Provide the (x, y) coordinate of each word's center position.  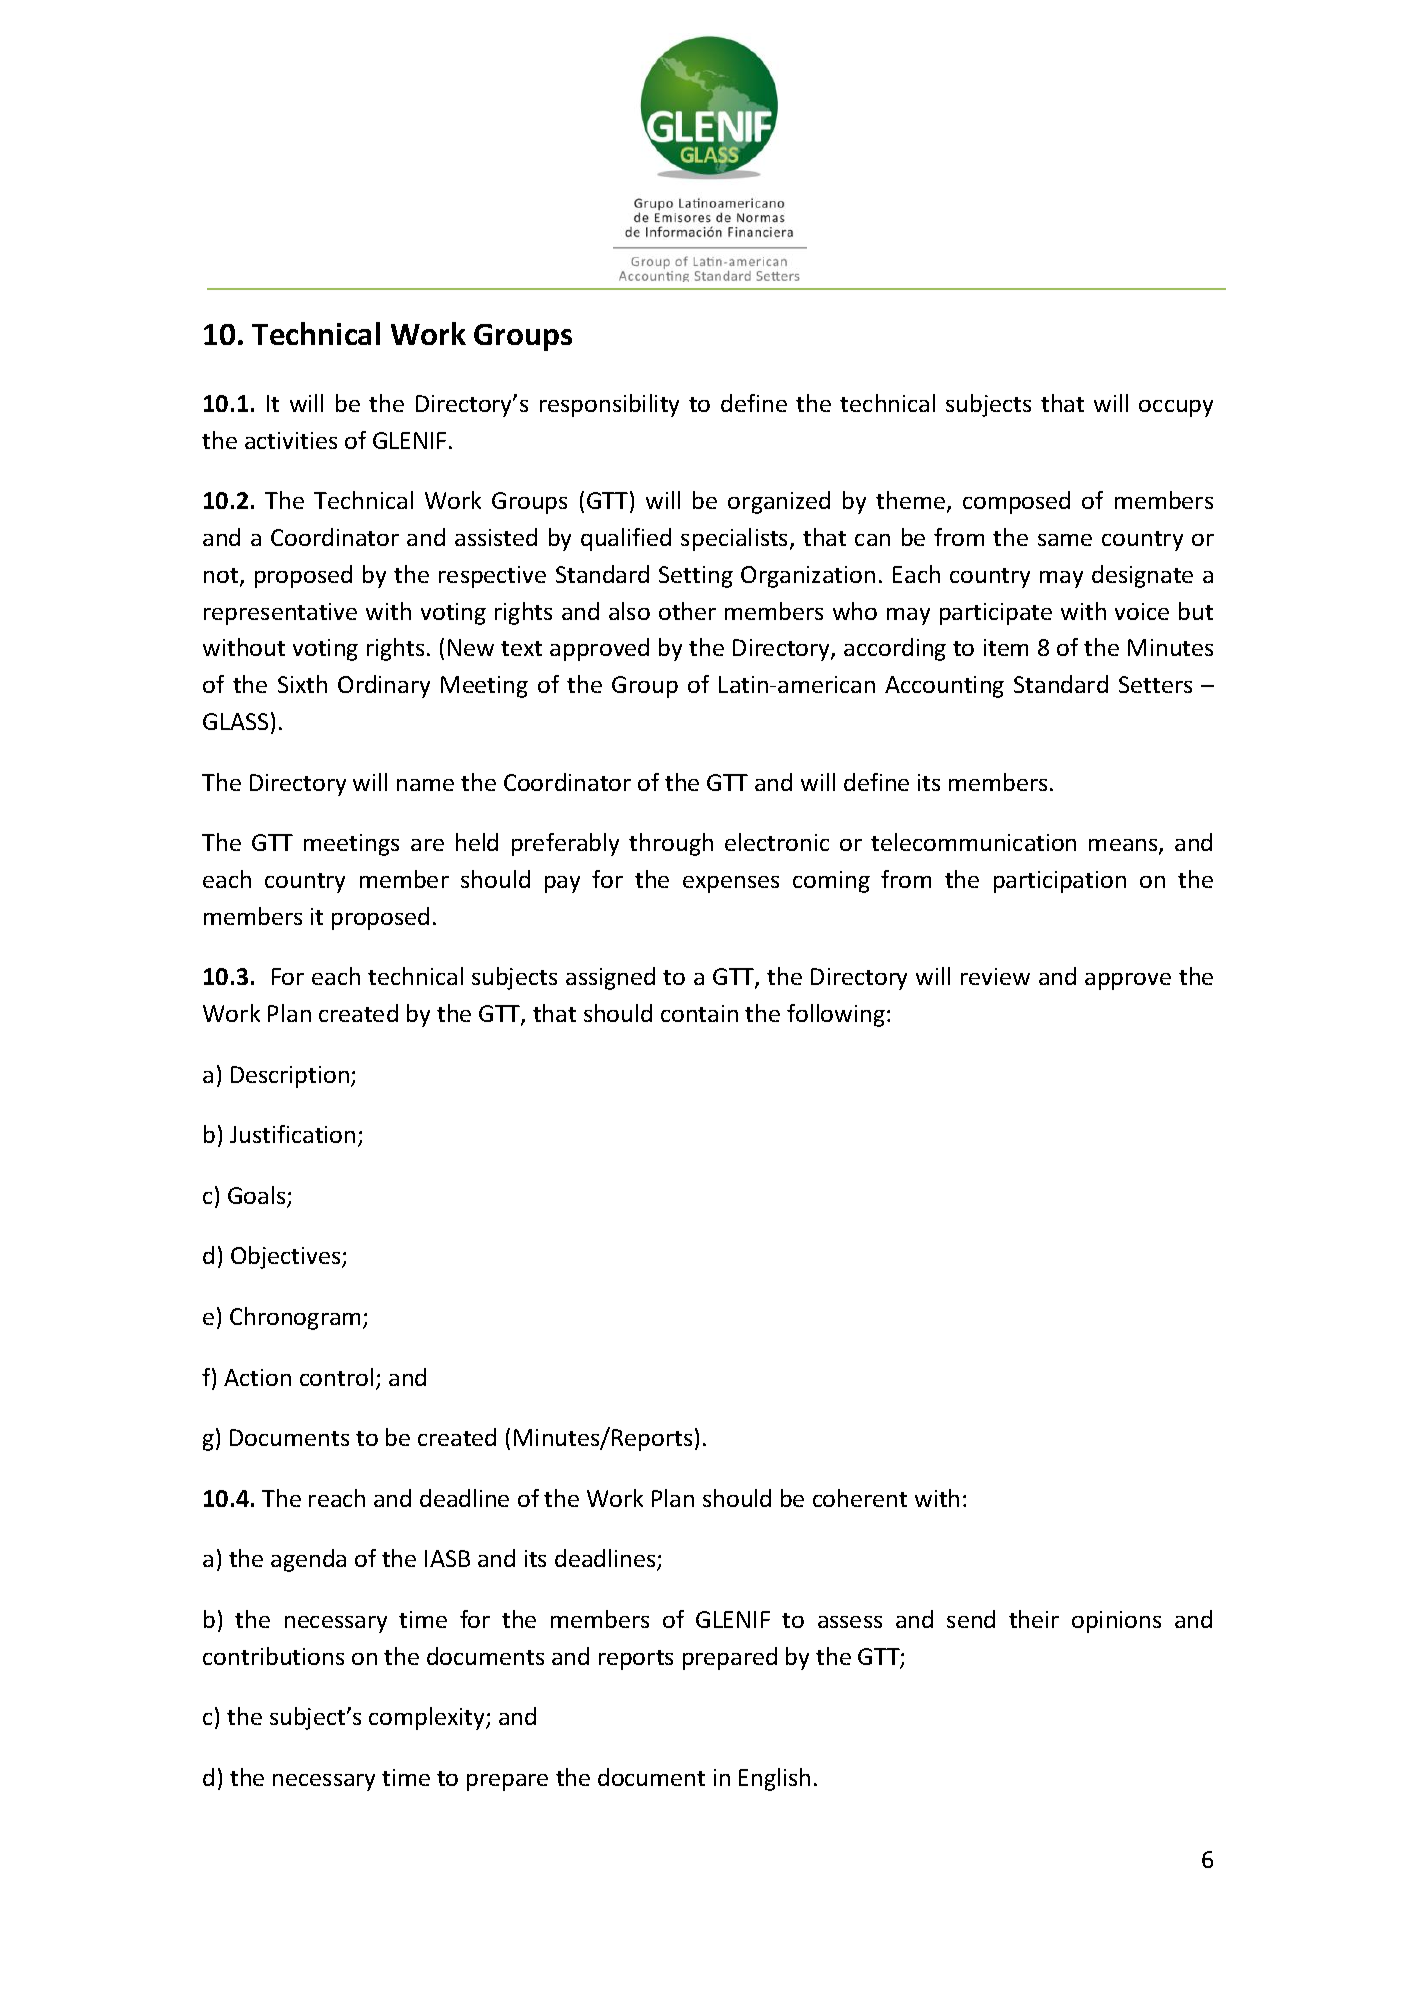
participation (1060, 882)
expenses (731, 884)
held (477, 842)
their (1034, 1619)
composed (1016, 502)
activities (291, 440)
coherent (860, 1498)
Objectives (287, 1257)
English (774, 1779)
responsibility (609, 405)
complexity (428, 1718)
